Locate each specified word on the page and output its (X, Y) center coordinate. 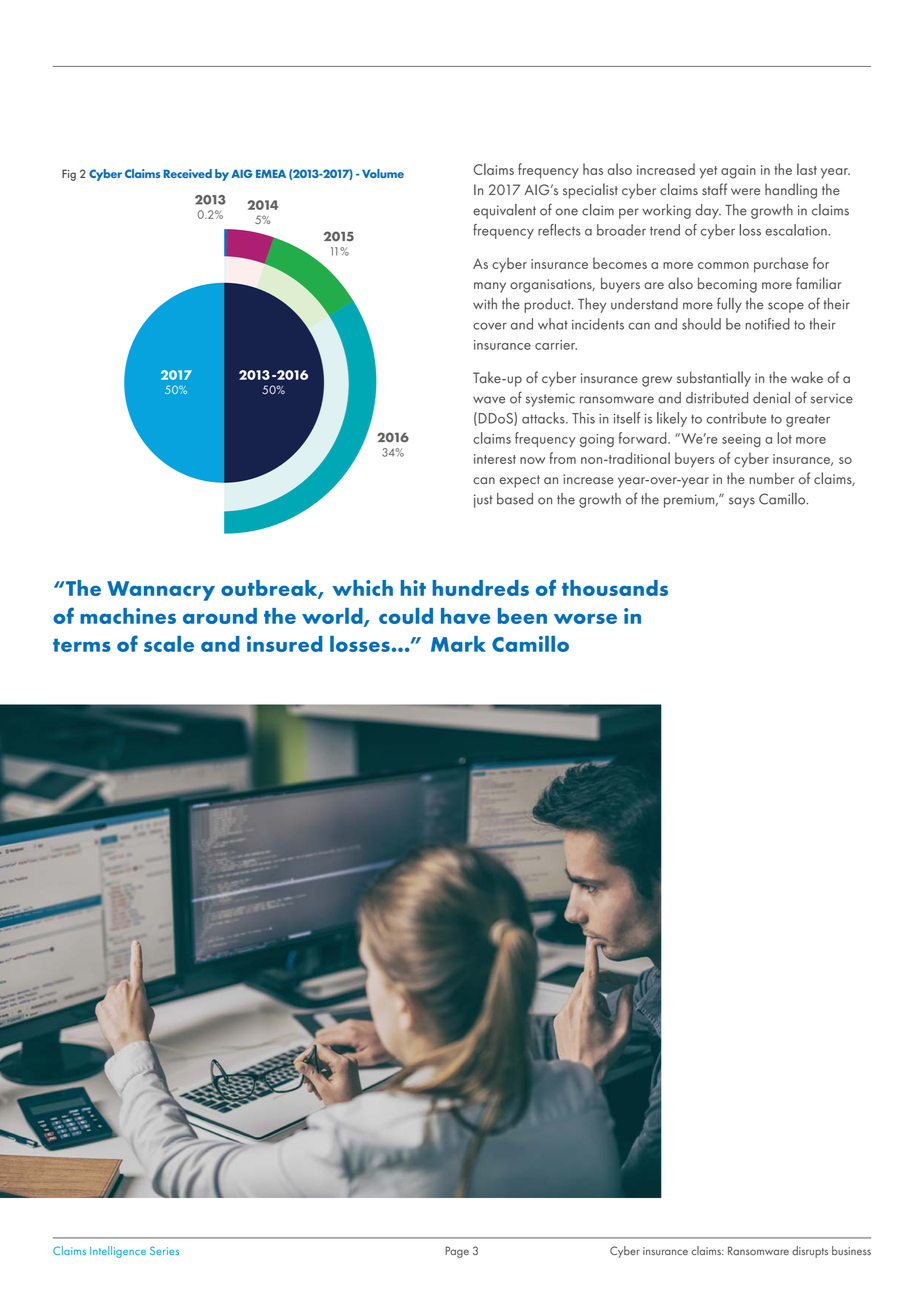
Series (164, 1250)
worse (585, 618)
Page (457, 1252)
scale (169, 644)
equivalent (504, 211)
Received (187, 173)
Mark (458, 644)
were (745, 191)
